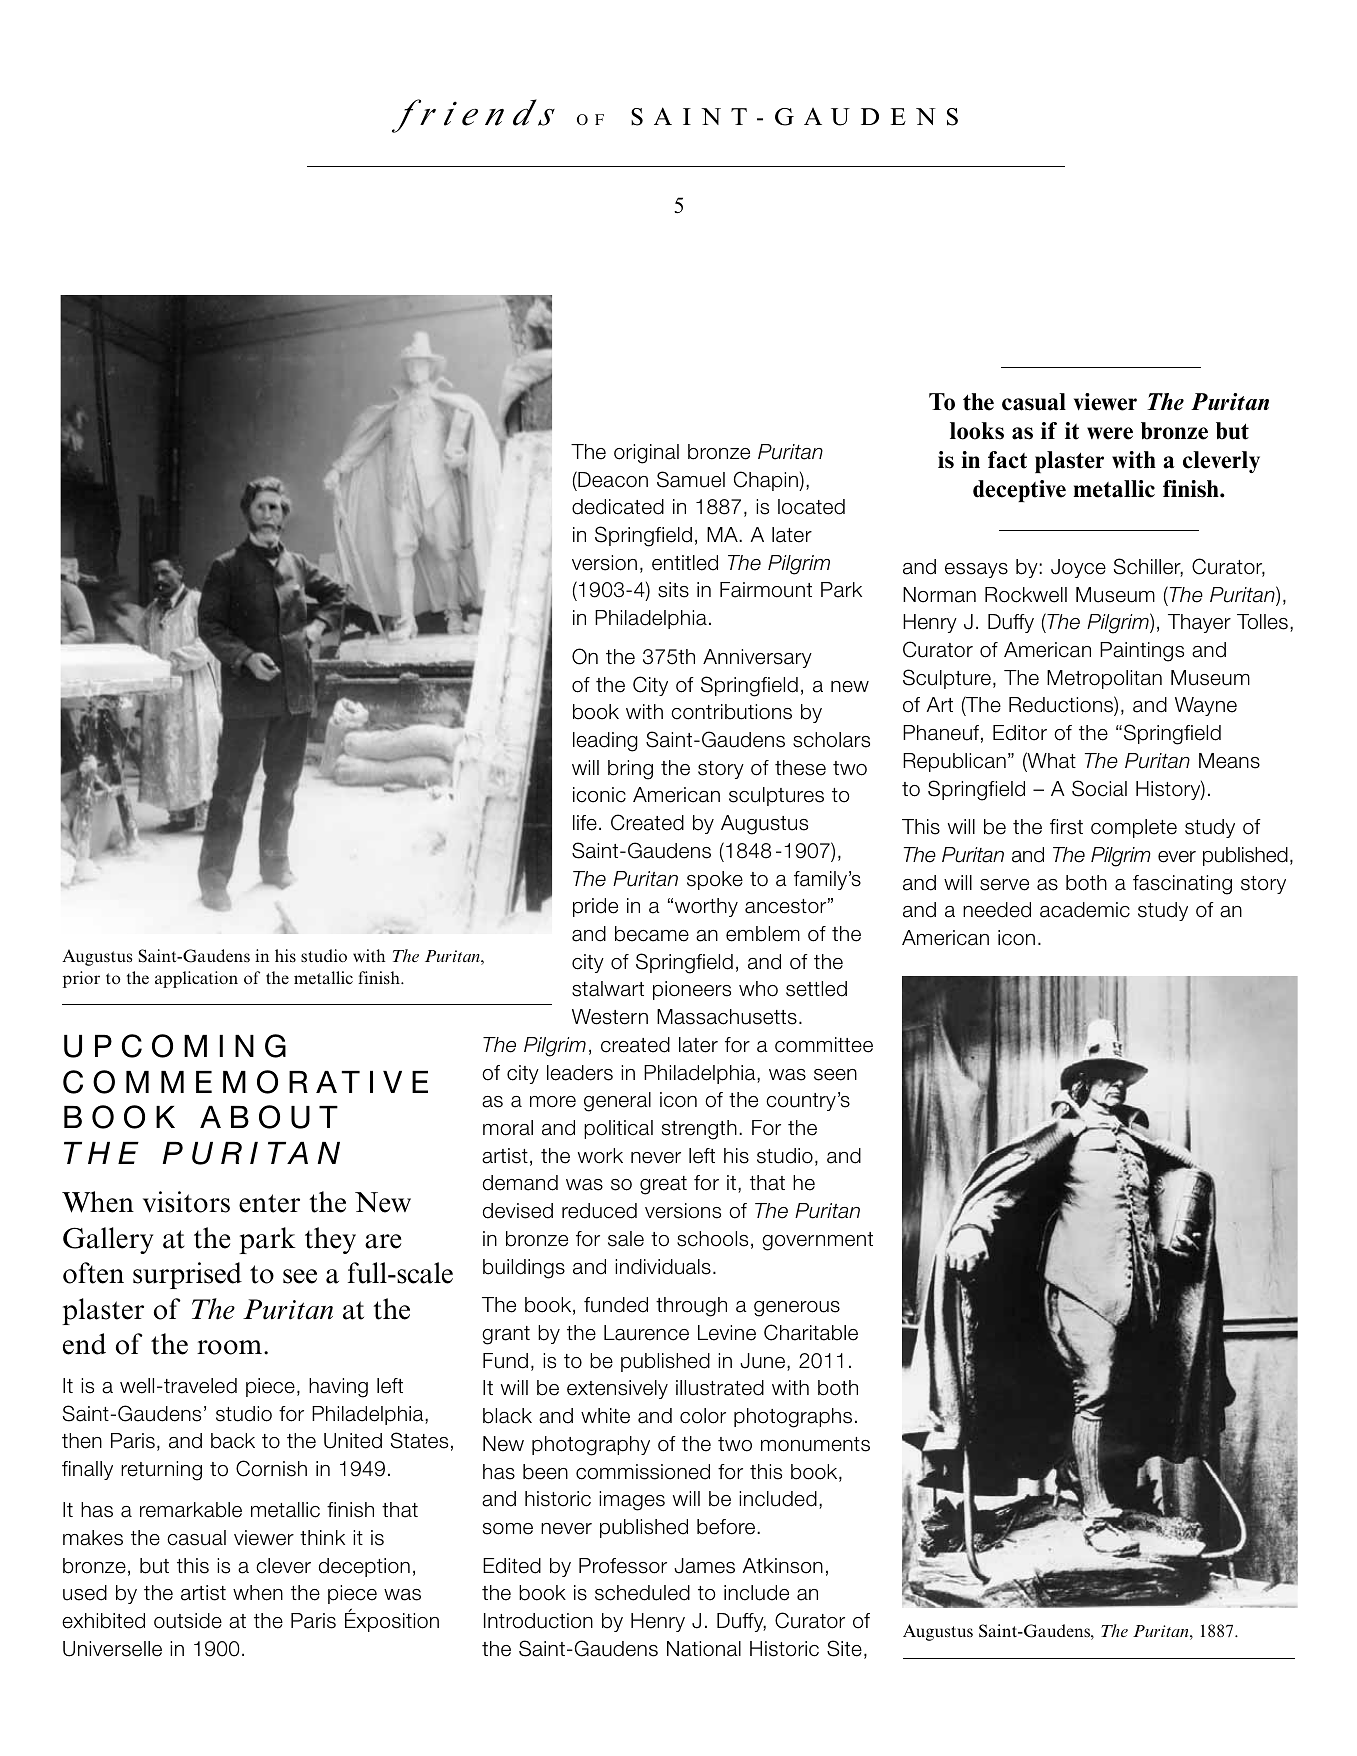 This screenshot has height=1756, width=1357. Describe the element at coordinates (1110, 433) in the screenshot. I see `were` at that location.
